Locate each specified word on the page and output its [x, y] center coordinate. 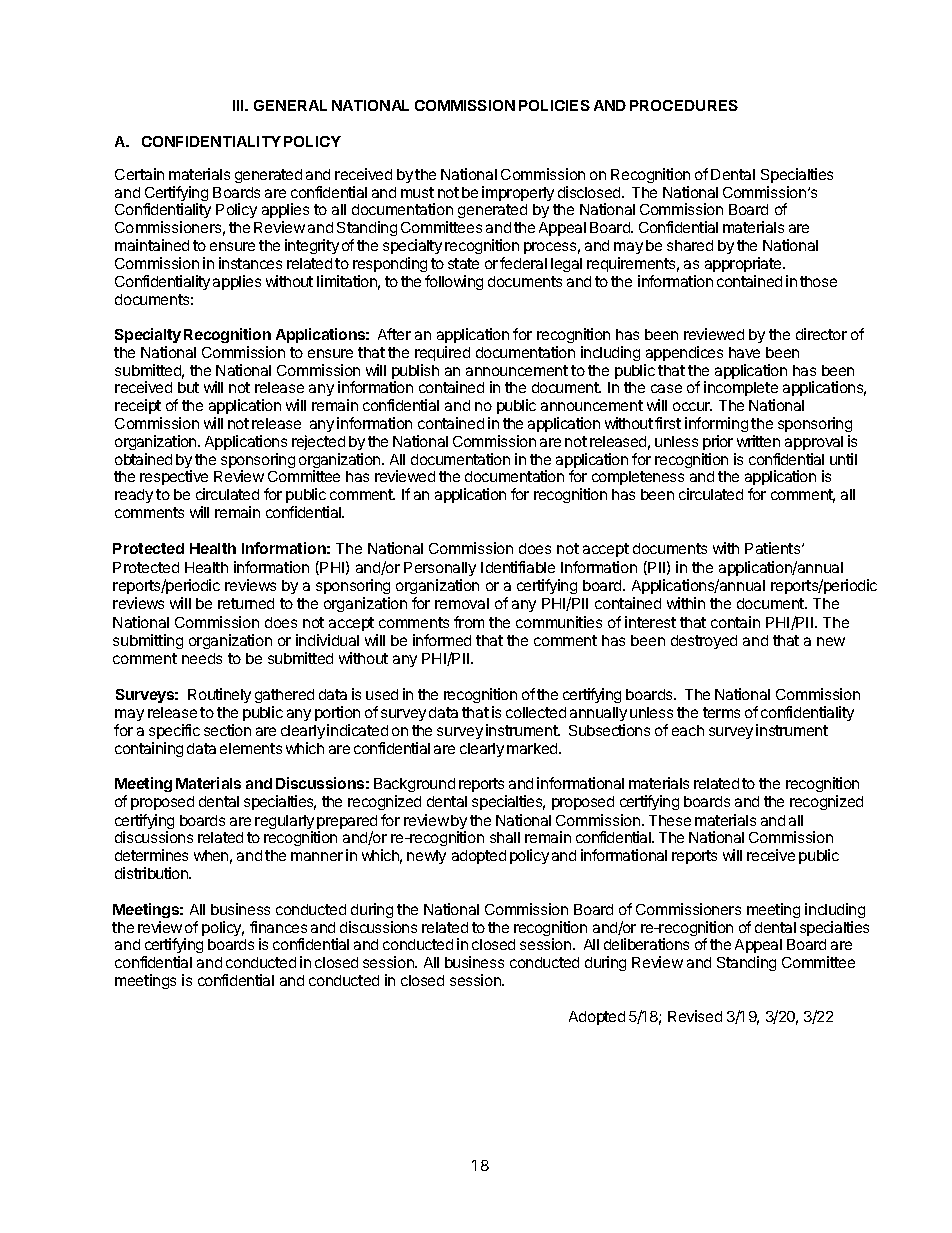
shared [690, 245]
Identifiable [518, 567]
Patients [774, 548]
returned [246, 603]
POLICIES [554, 105]
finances [278, 927]
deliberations [646, 944]
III [240, 105]
